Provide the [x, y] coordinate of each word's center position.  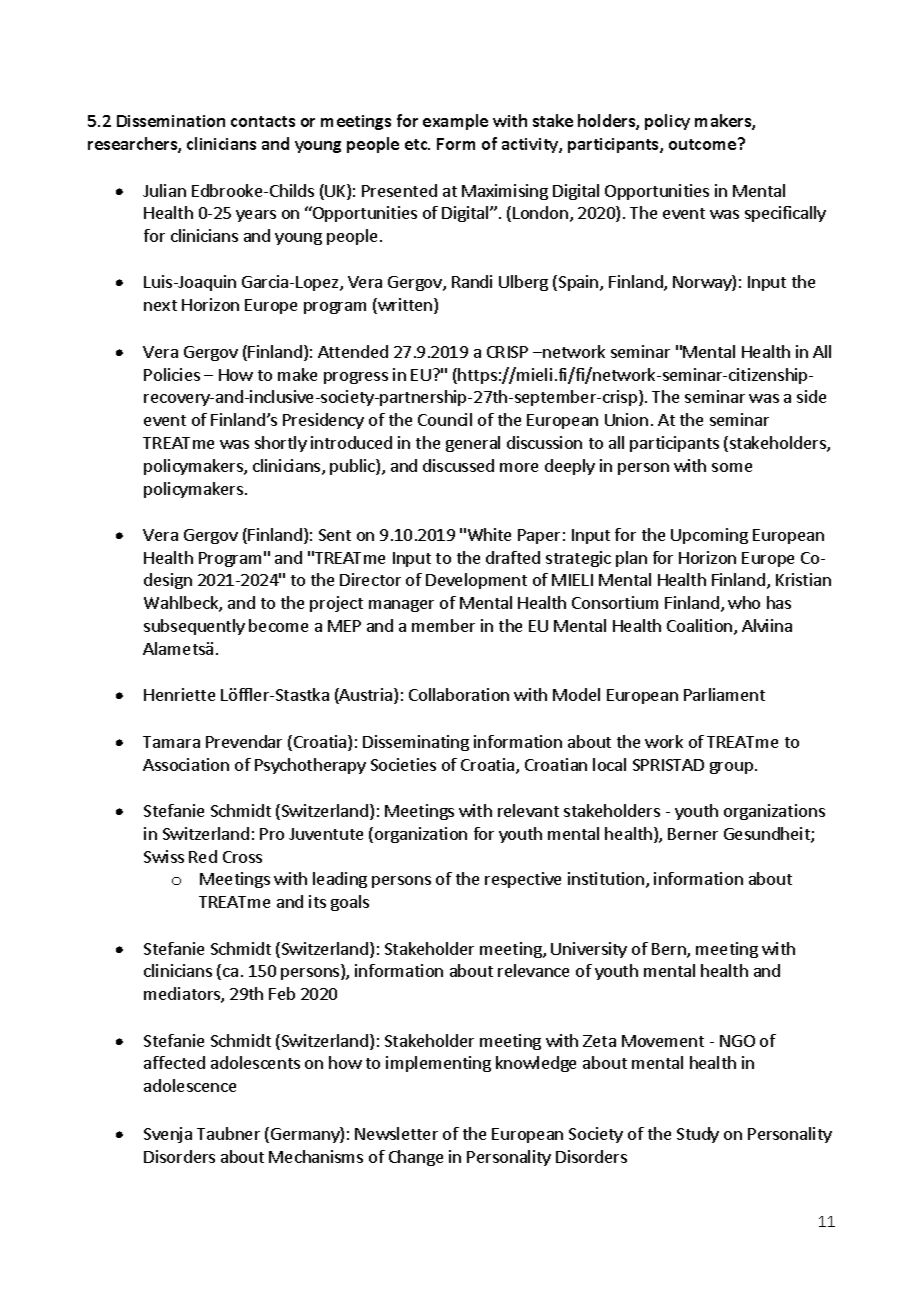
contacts [263, 121]
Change [416, 1158]
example [455, 122]
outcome [704, 144]
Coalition [701, 627]
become [278, 625]
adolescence [190, 1085]
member [443, 625]
